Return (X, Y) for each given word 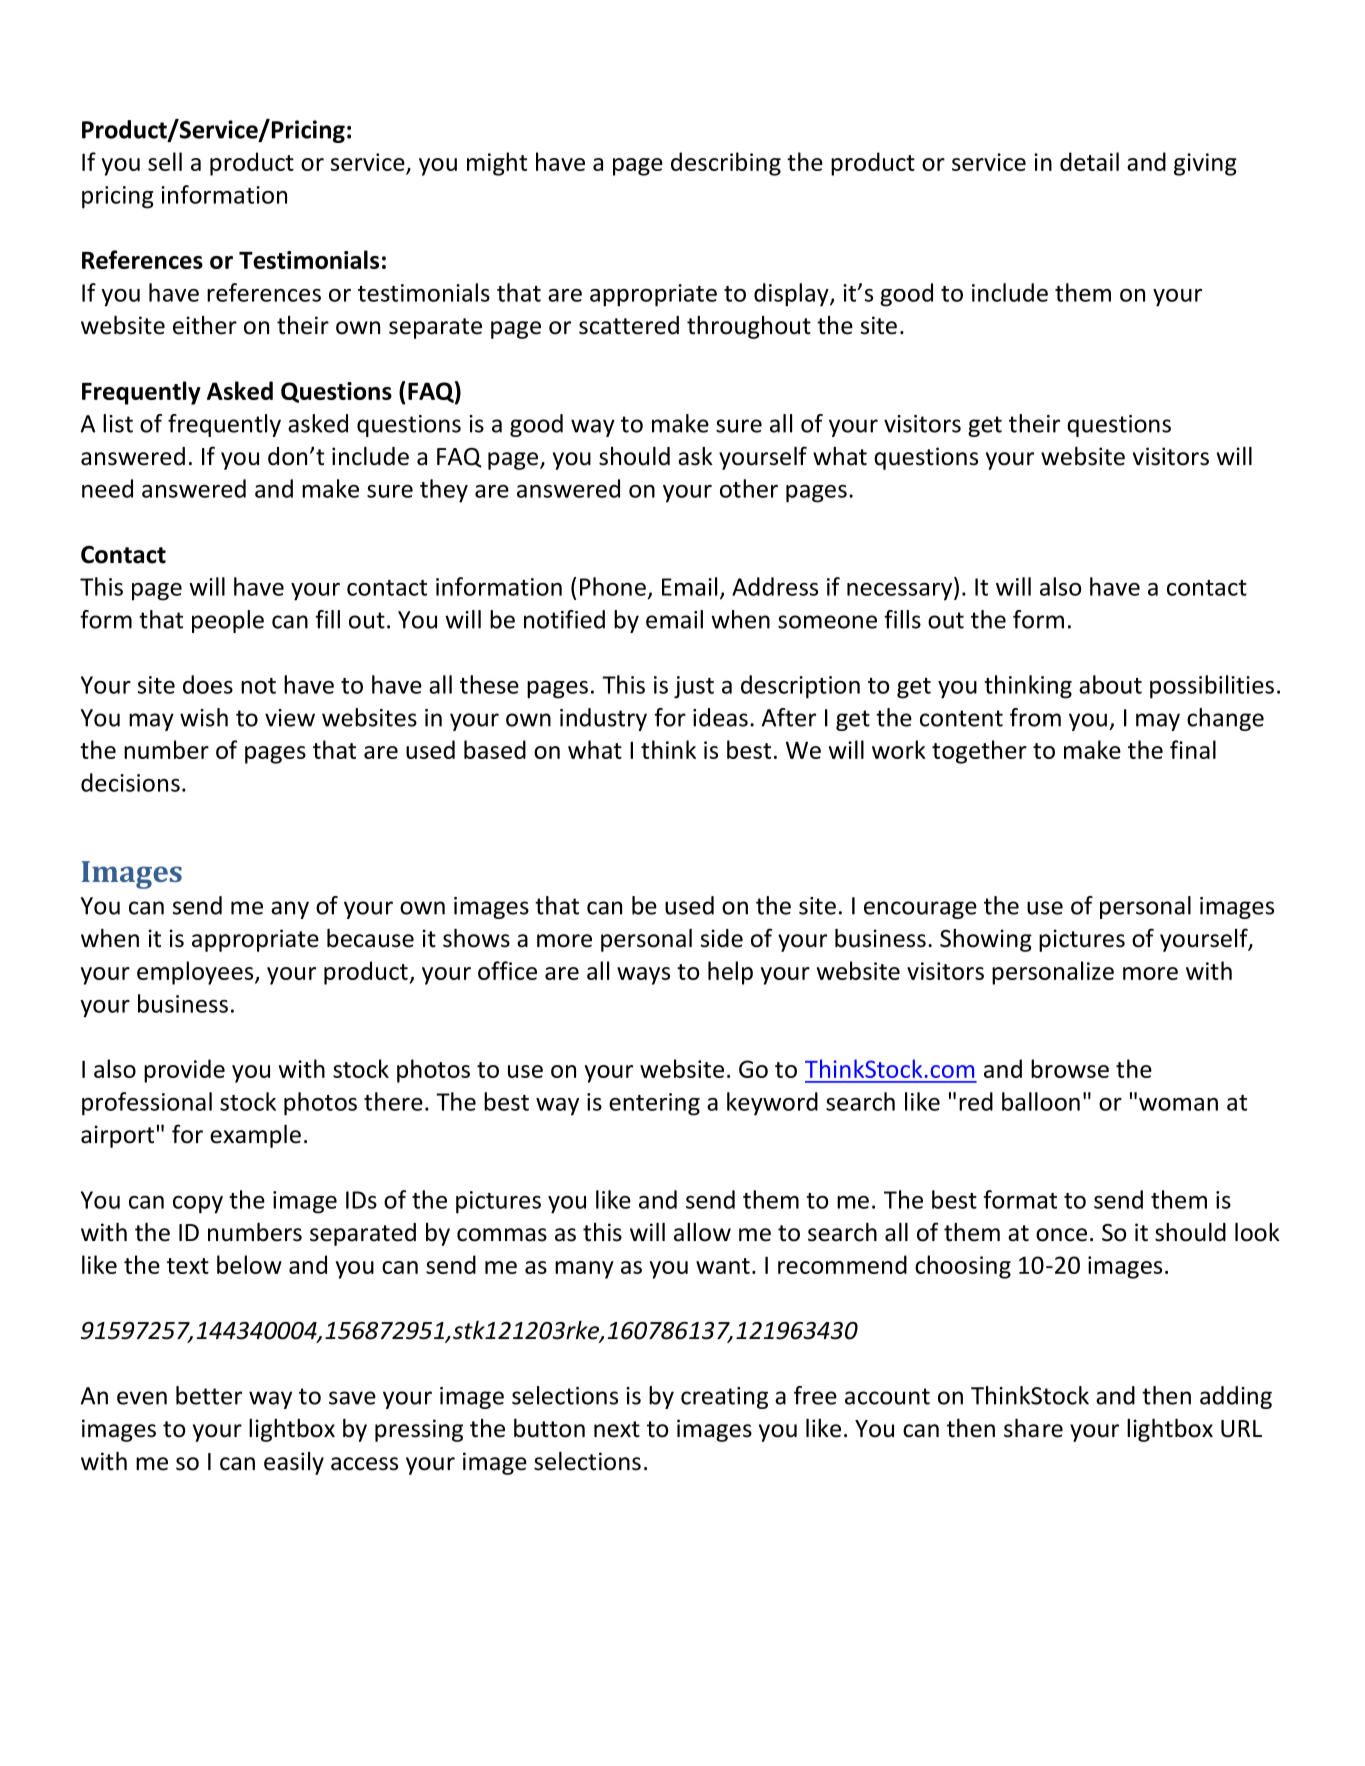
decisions (130, 782)
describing (726, 164)
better (209, 1395)
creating (724, 1398)
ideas (720, 717)
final (1193, 749)
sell (165, 161)
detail (1089, 161)
